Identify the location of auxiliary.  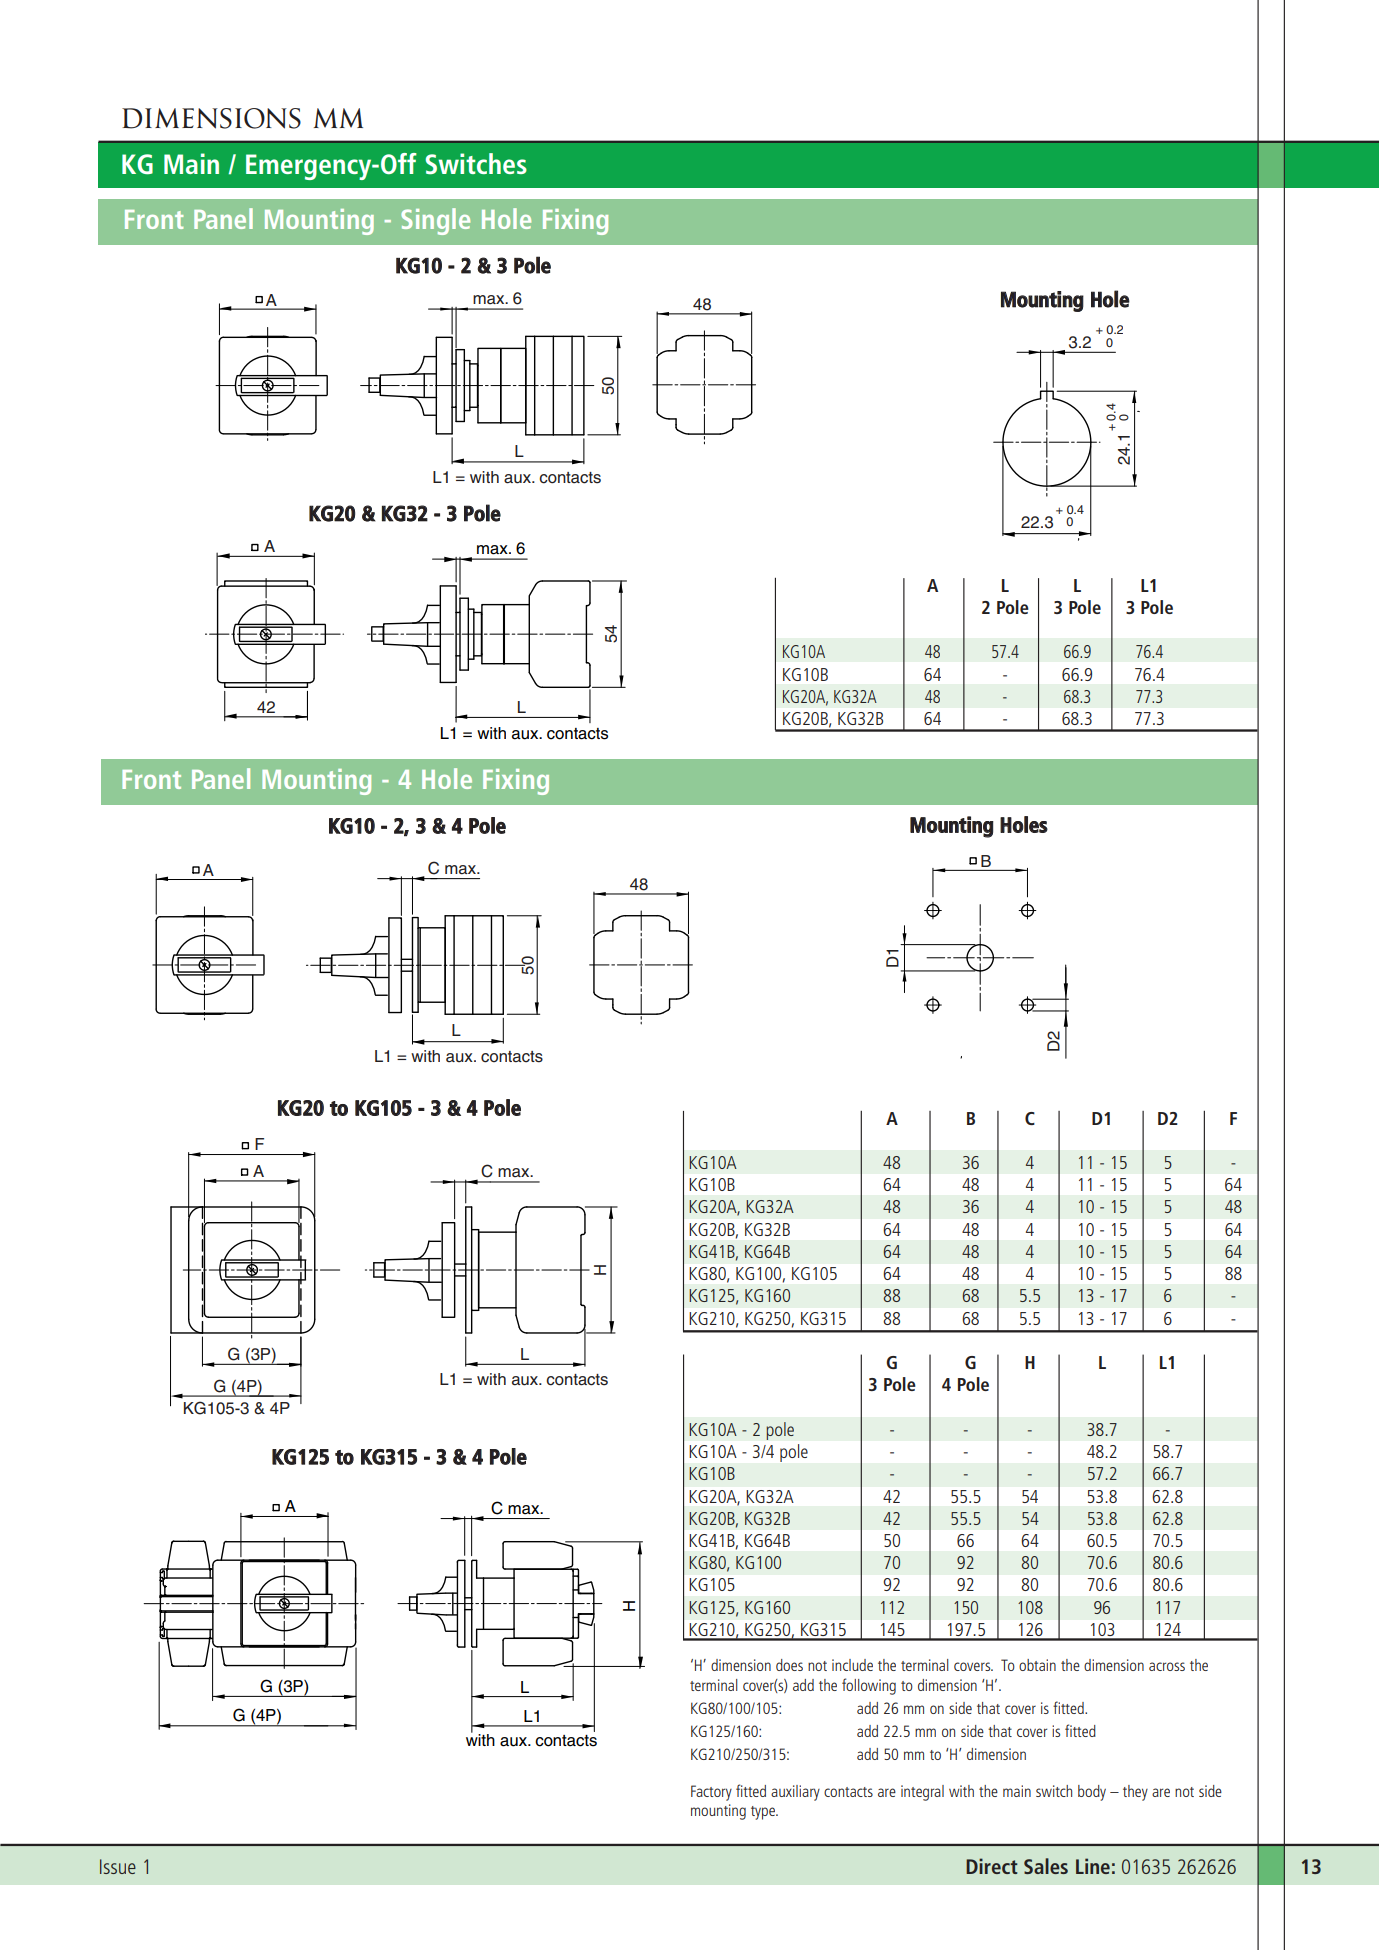
(795, 1793).
